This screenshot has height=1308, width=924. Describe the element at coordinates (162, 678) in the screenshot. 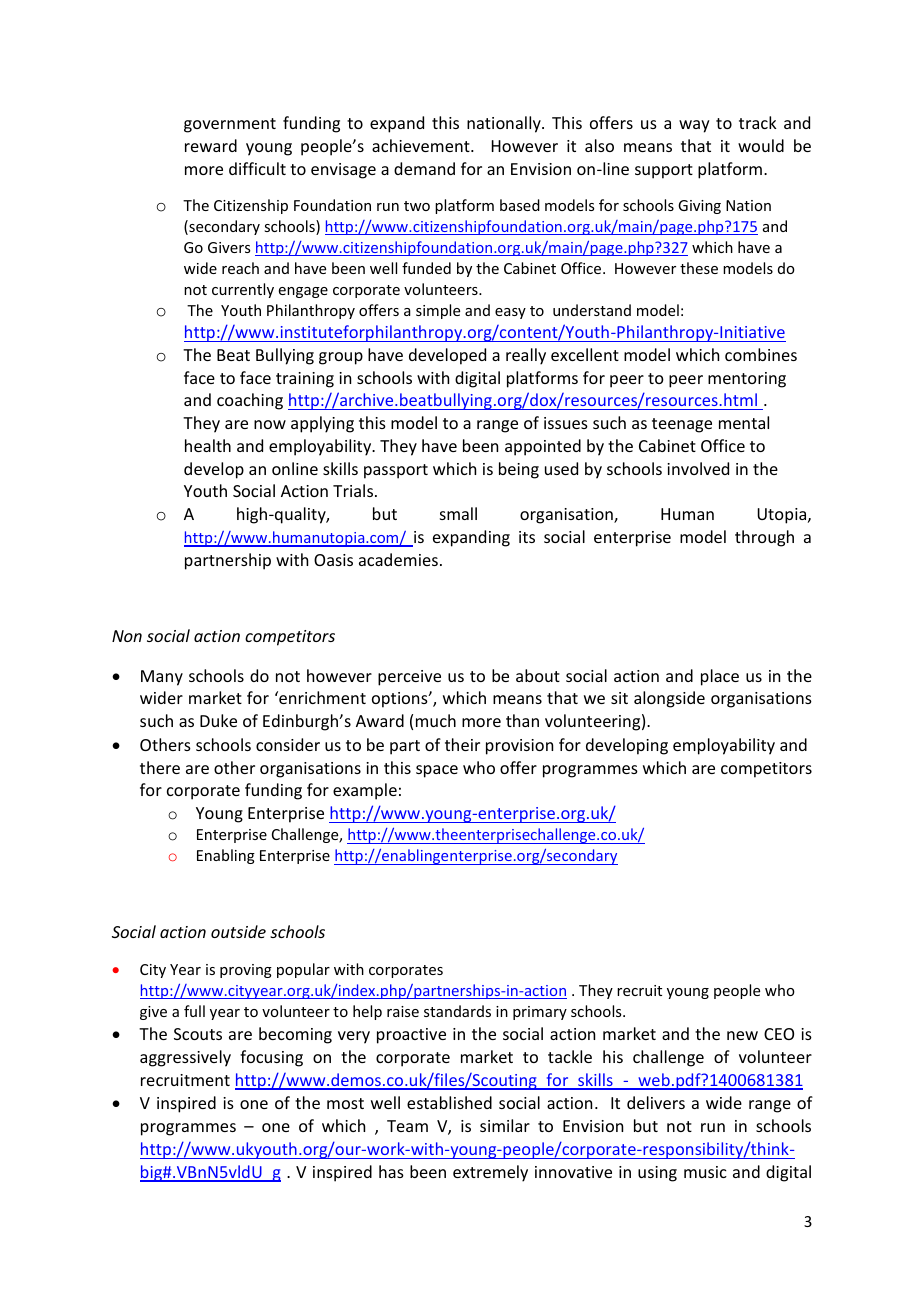

I see `Many` at that location.
